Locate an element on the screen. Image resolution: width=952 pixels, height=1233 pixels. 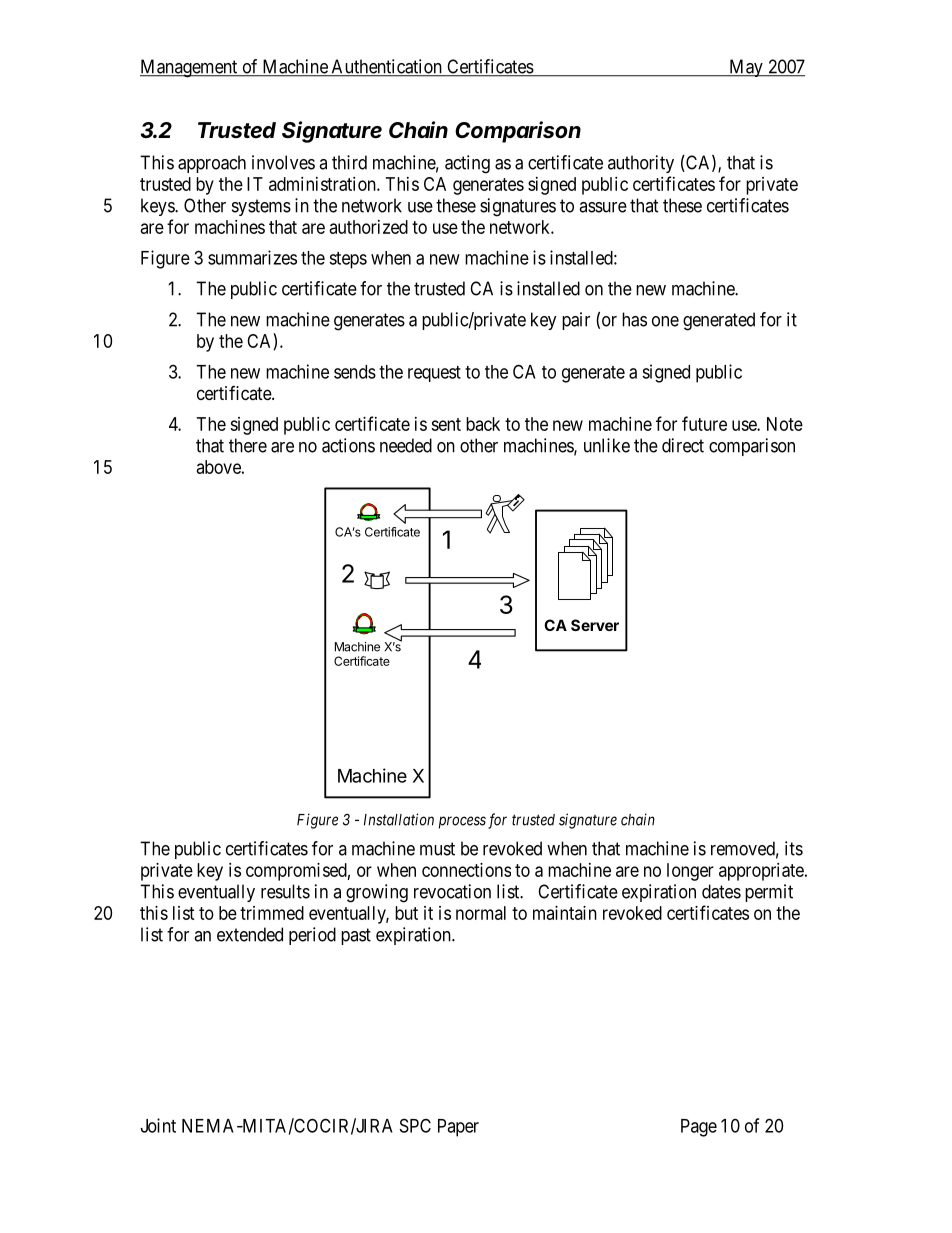
May is located at coordinates (746, 68).
